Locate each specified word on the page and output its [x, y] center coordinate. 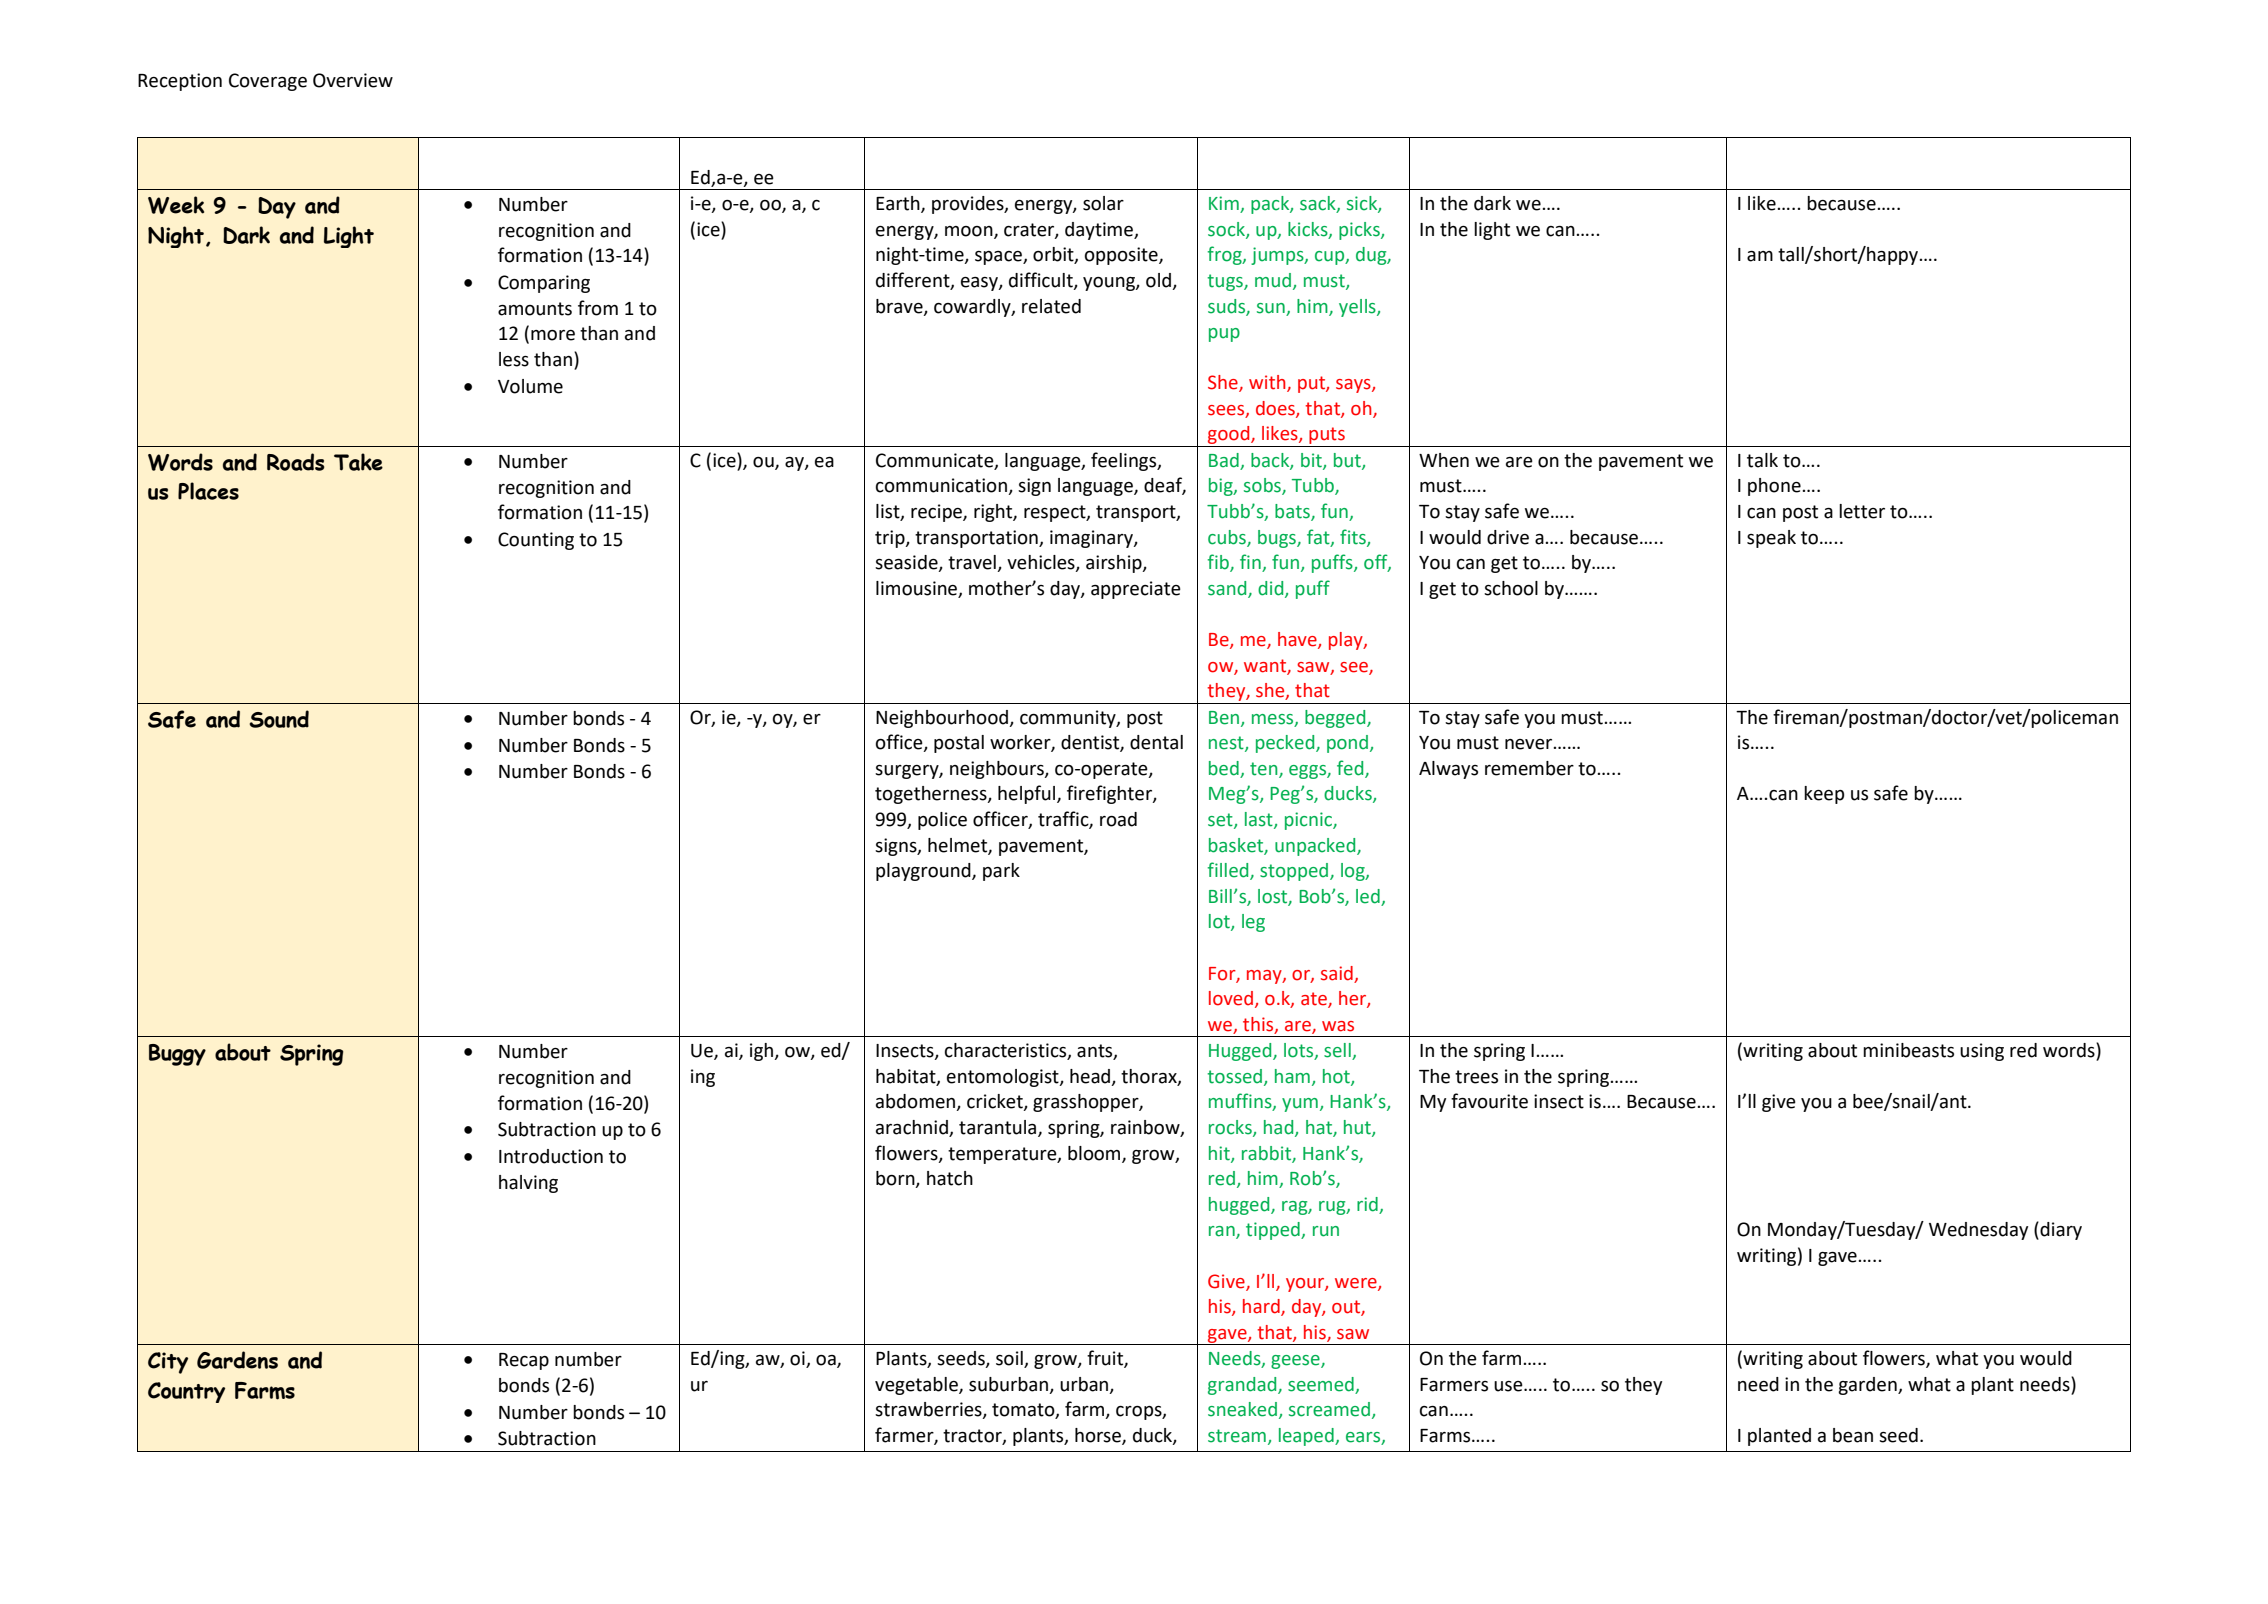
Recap [524, 1361]
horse [1099, 1436]
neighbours [998, 770]
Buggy [177, 1055]
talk [1762, 460]
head [1091, 1077]
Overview [353, 80]
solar [1103, 203]
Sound [279, 719]
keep [1824, 795]
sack [1319, 204]
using [1982, 1052]
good [1229, 436]
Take [358, 462]
